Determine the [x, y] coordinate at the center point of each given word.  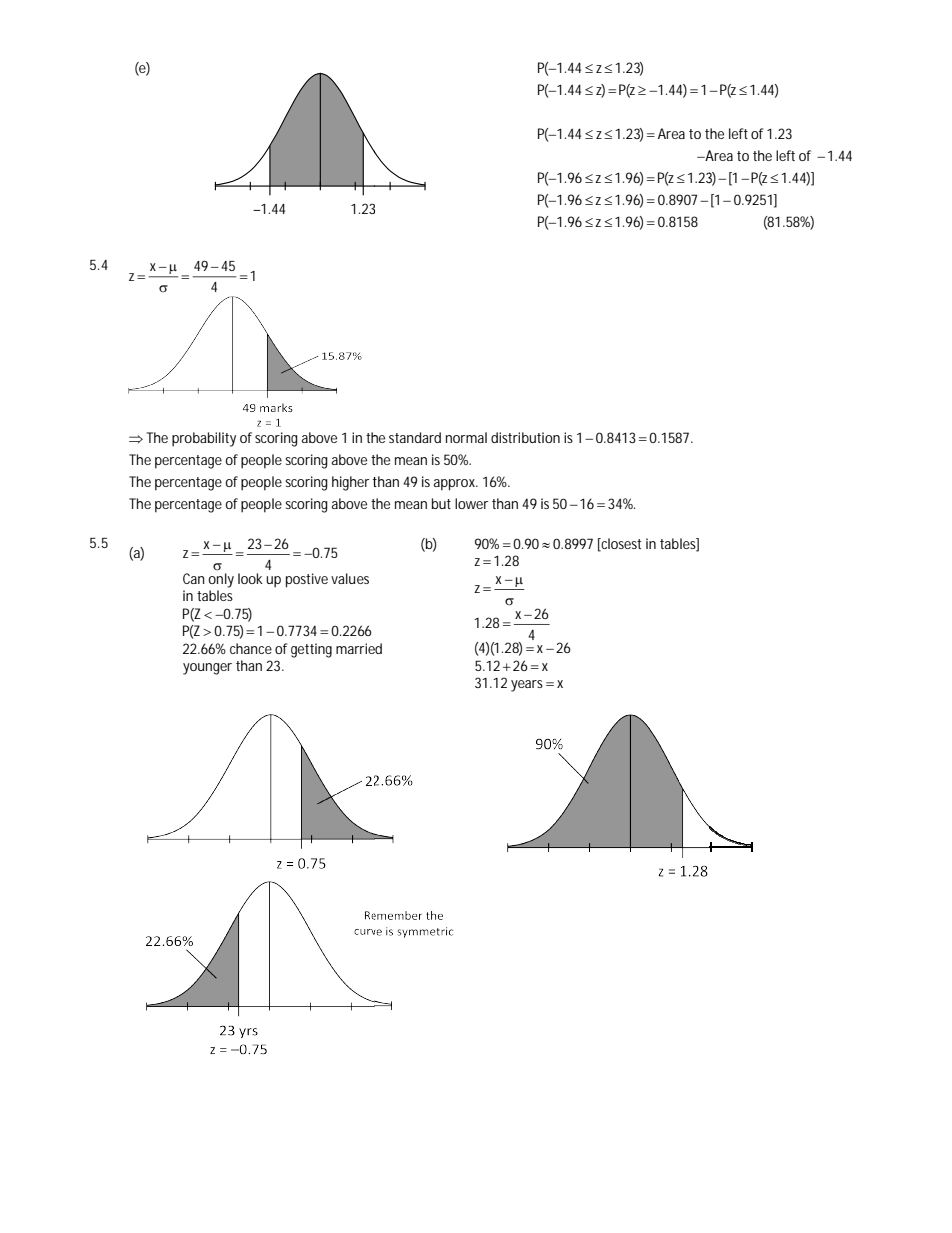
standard [415, 437]
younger [207, 669]
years [529, 686]
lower [472, 503]
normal [466, 437]
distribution [525, 437]
